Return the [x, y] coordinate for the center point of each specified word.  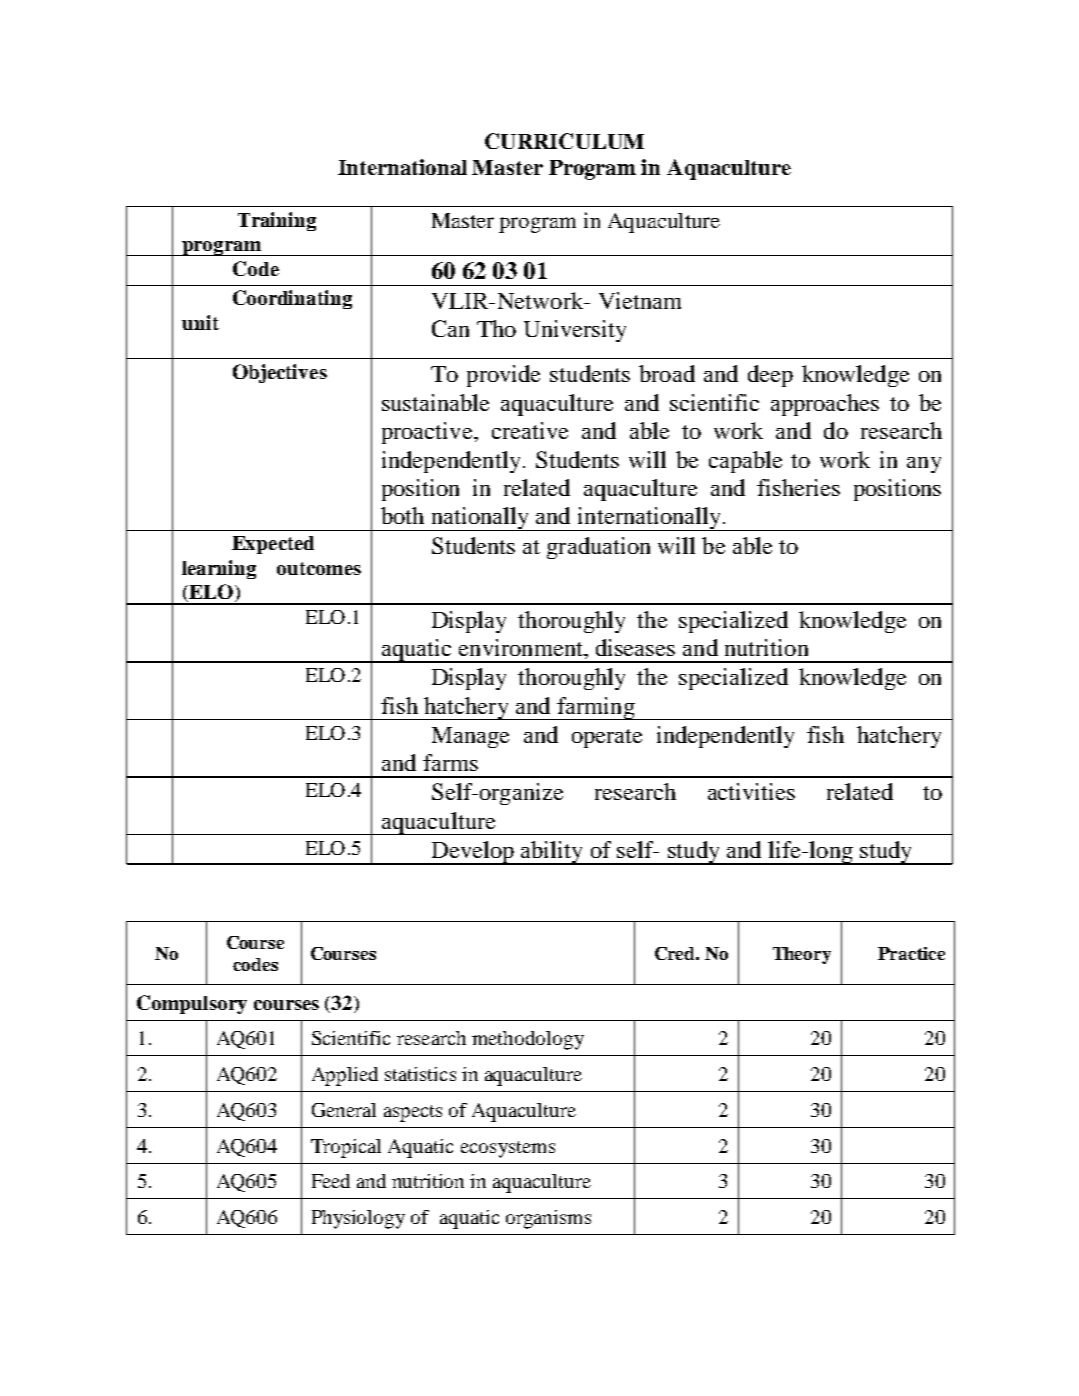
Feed [331, 1181]
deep [770, 376]
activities [751, 791]
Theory [802, 955]
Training [277, 221]
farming [596, 708]
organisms [548, 1219]
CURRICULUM [564, 141]
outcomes [319, 568]
